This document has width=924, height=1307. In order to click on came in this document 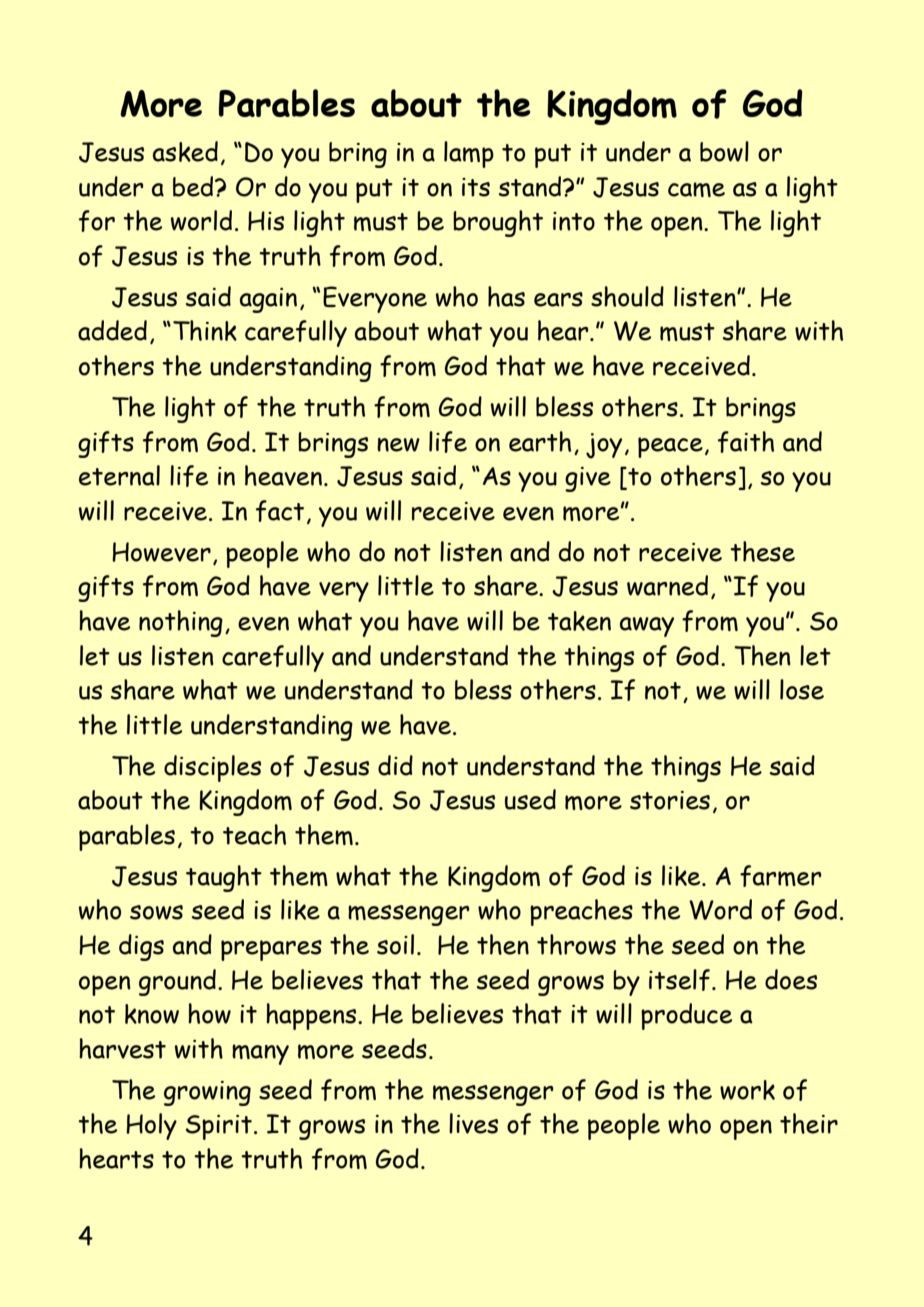, I will do `click(696, 189)`.
